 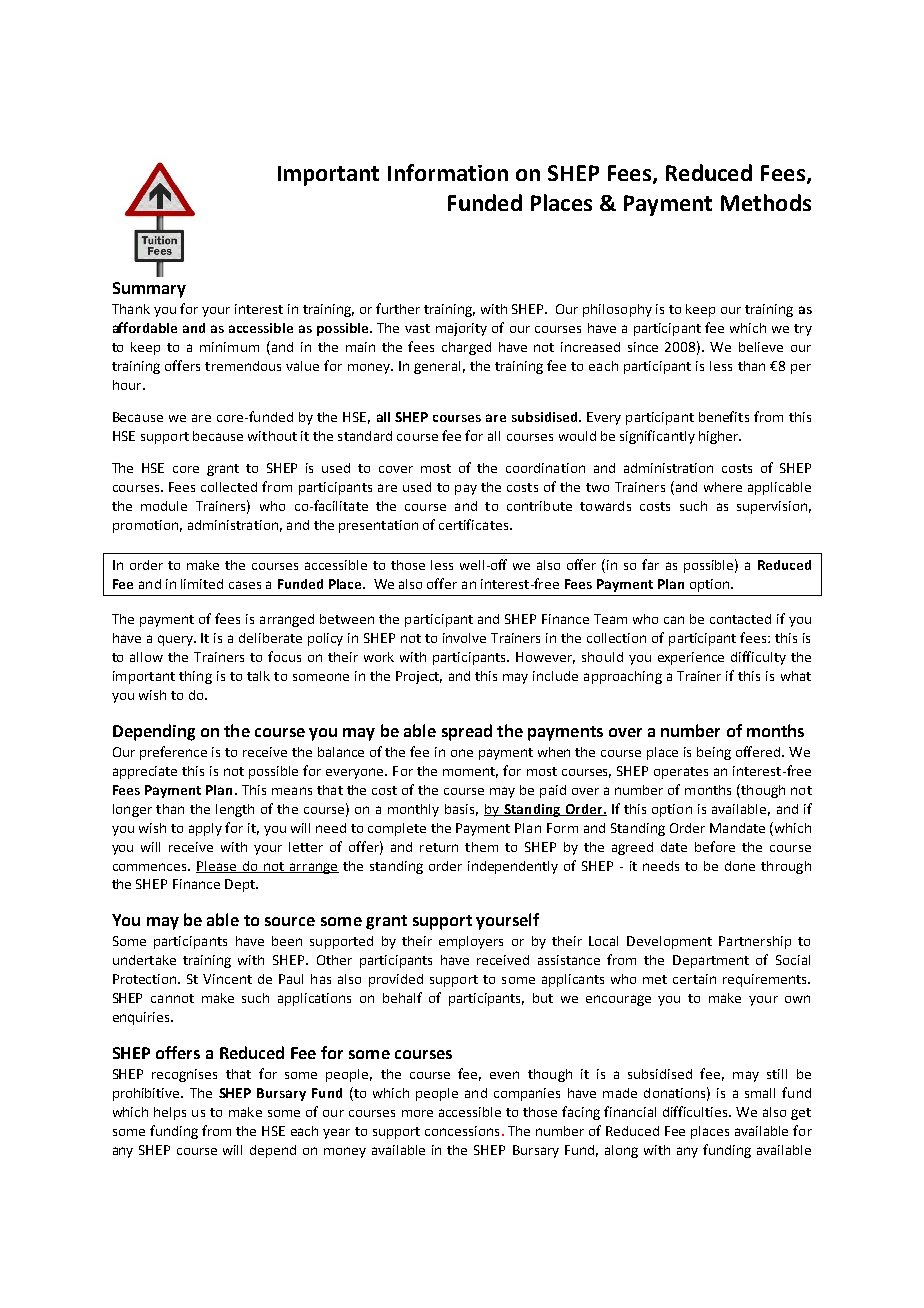 I want to click on Methods, so click(x=766, y=202).
